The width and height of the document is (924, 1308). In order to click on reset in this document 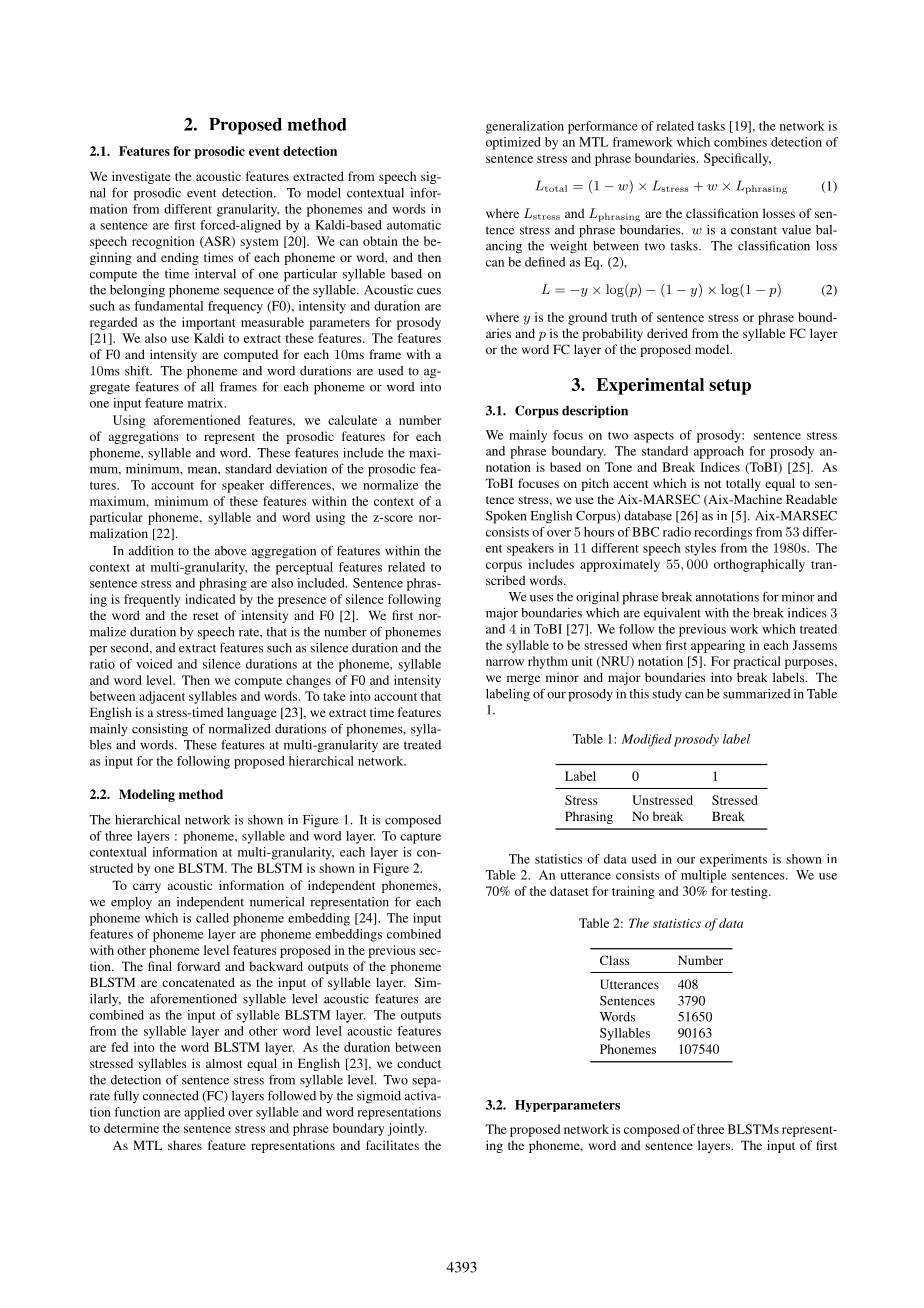, I will do `click(206, 616)`.
